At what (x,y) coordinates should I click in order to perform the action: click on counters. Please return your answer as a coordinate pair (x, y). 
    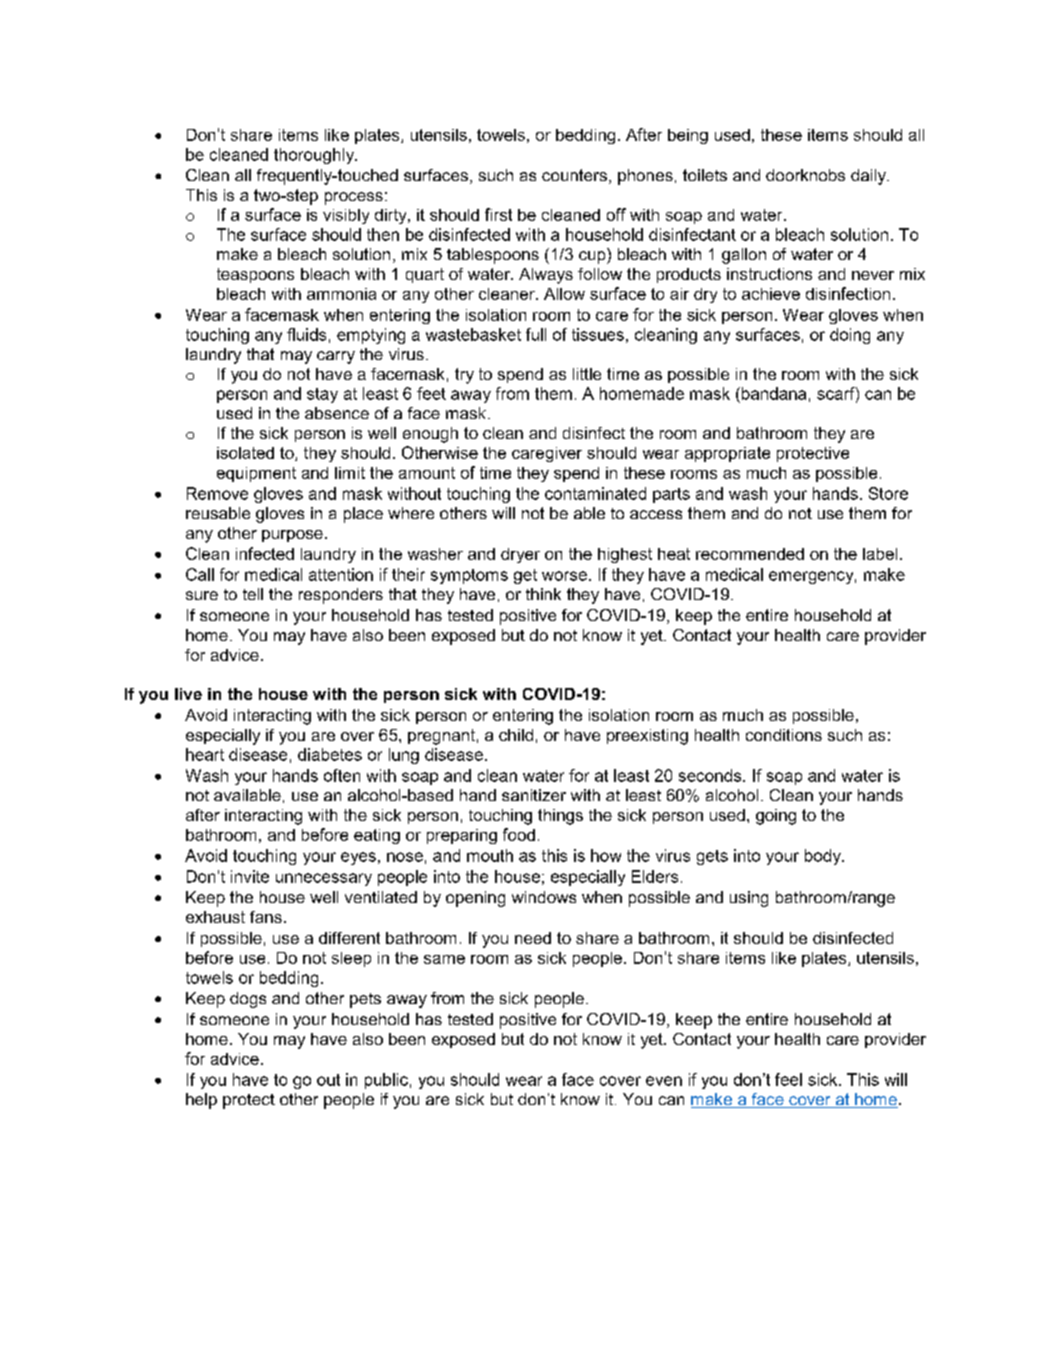
    Looking at the image, I should click on (574, 175).
